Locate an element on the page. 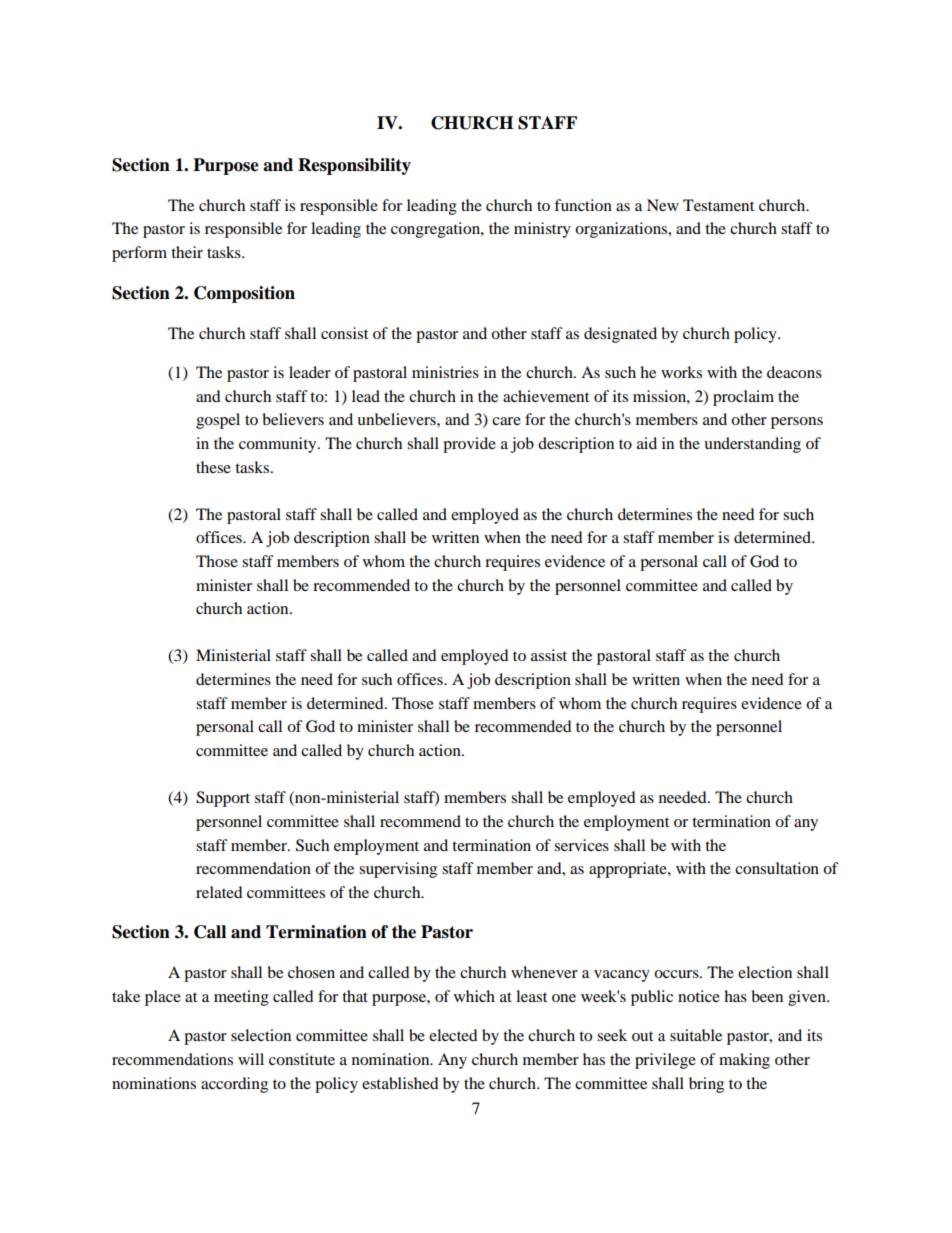  Support is located at coordinates (223, 799).
